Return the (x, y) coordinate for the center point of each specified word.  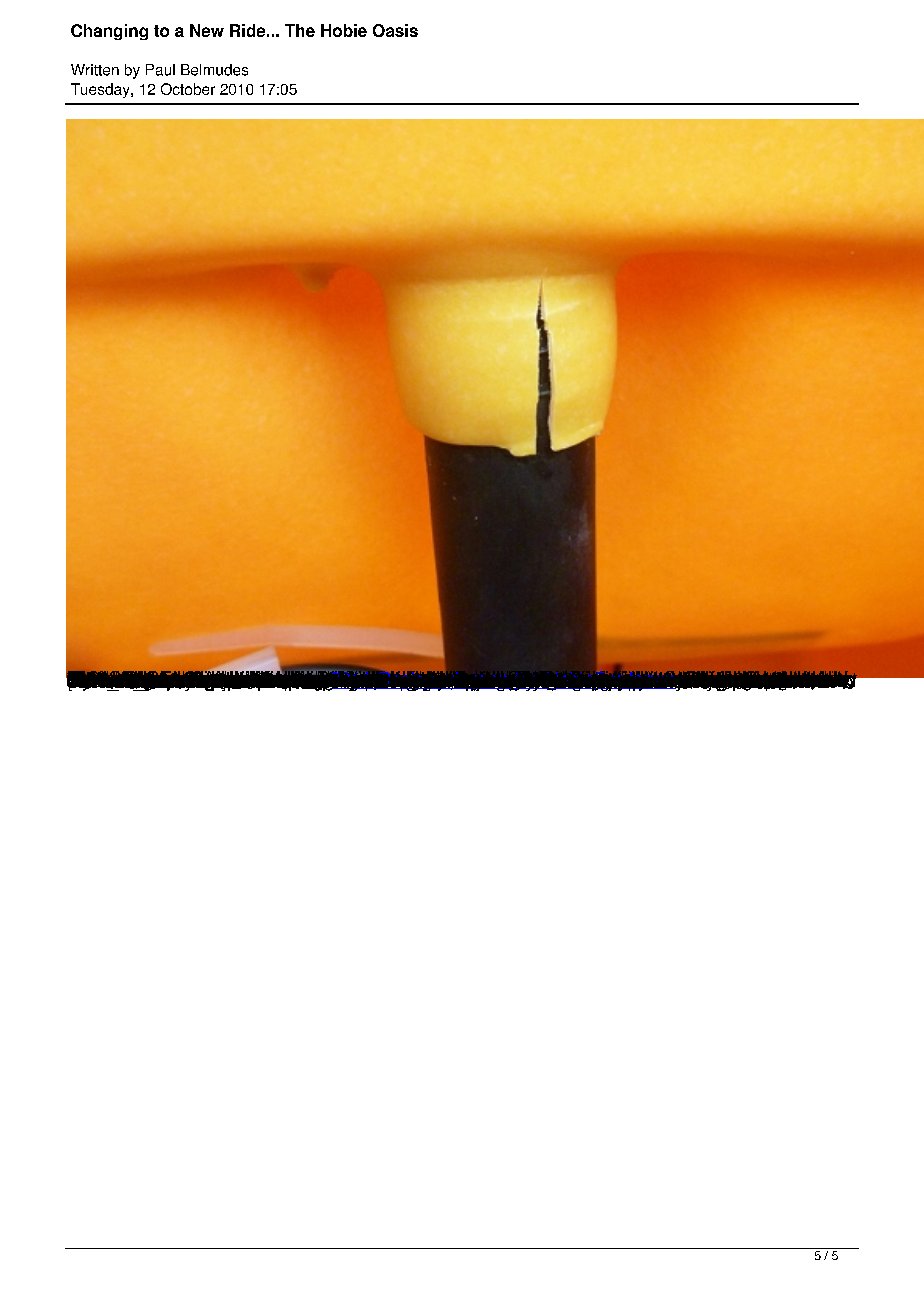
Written (95, 70)
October (188, 89)
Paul (160, 70)
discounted (328, 679)
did (311, 679)
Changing (109, 32)
